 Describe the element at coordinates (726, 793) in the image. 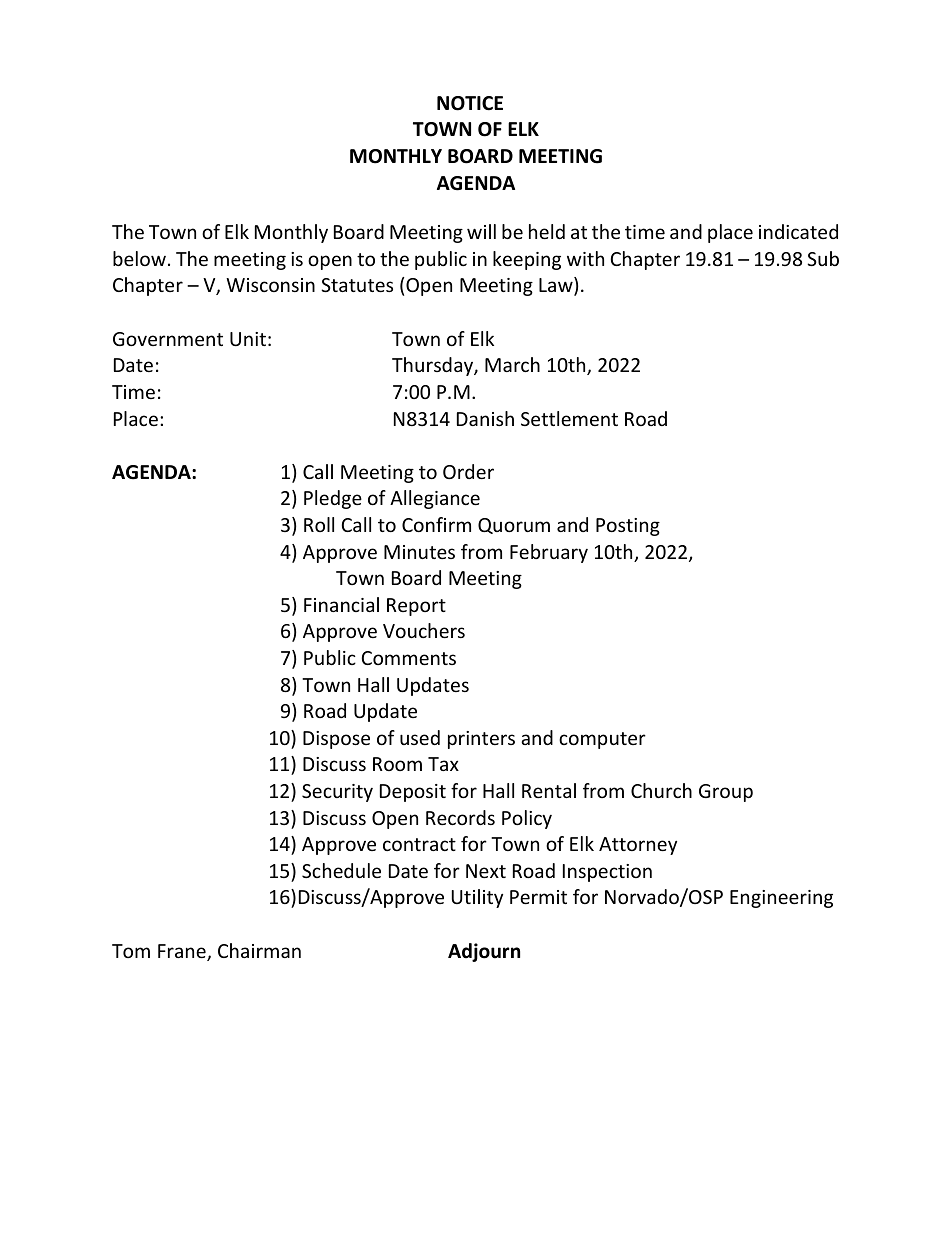

I see `Group` at that location.
